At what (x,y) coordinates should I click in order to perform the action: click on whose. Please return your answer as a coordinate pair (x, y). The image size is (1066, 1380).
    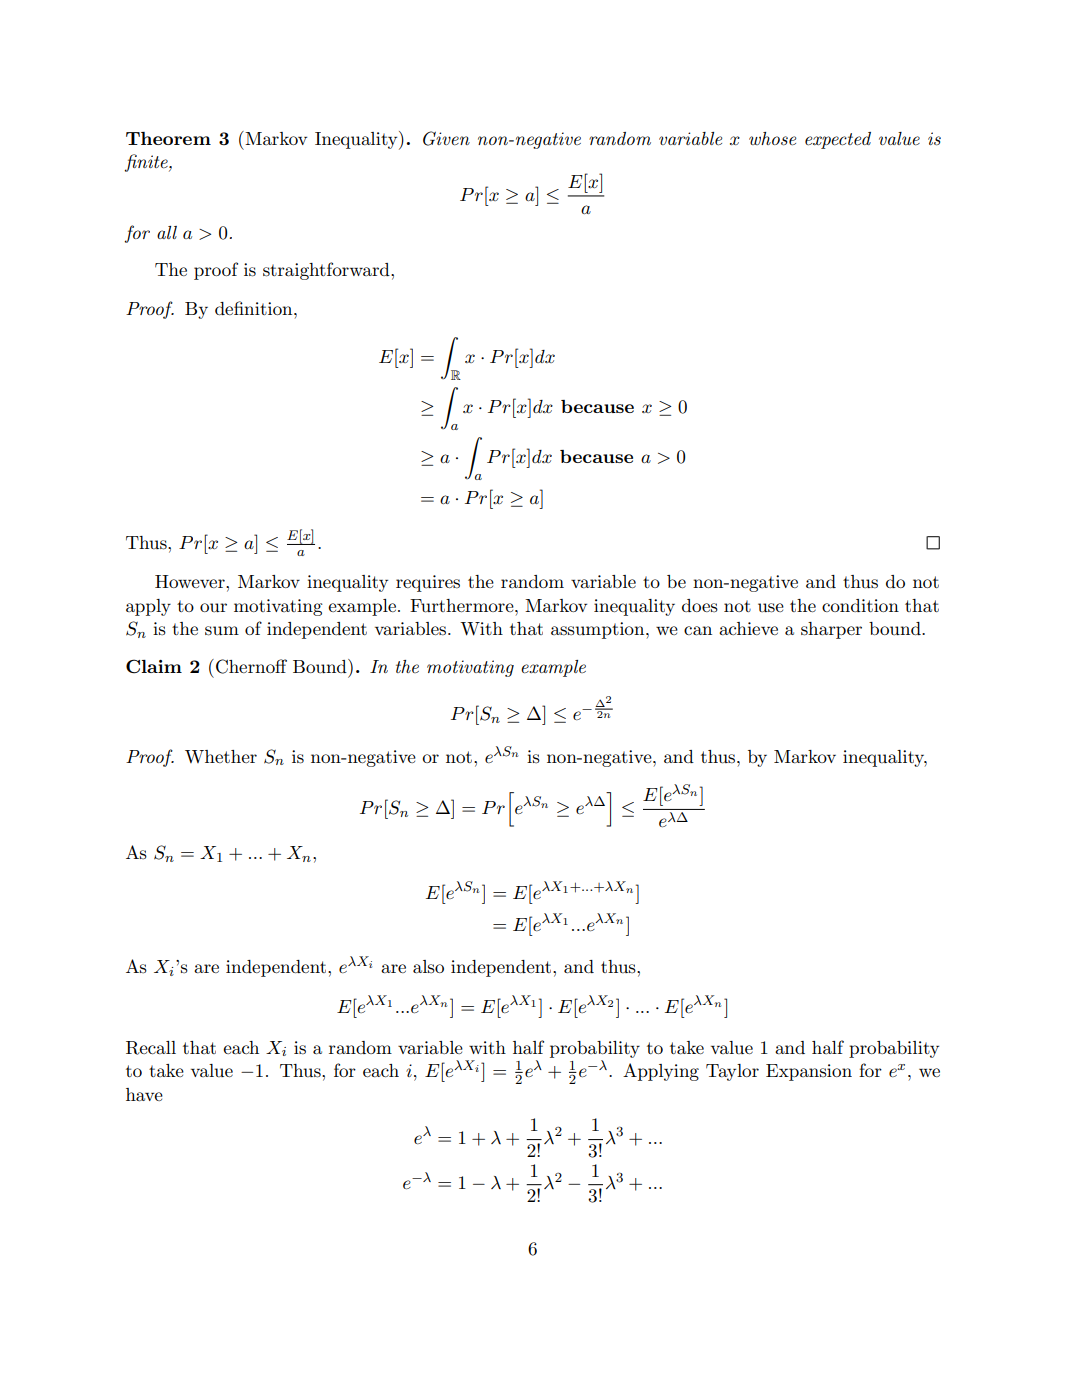
    Looking at the image, I should click on (772, 139).
